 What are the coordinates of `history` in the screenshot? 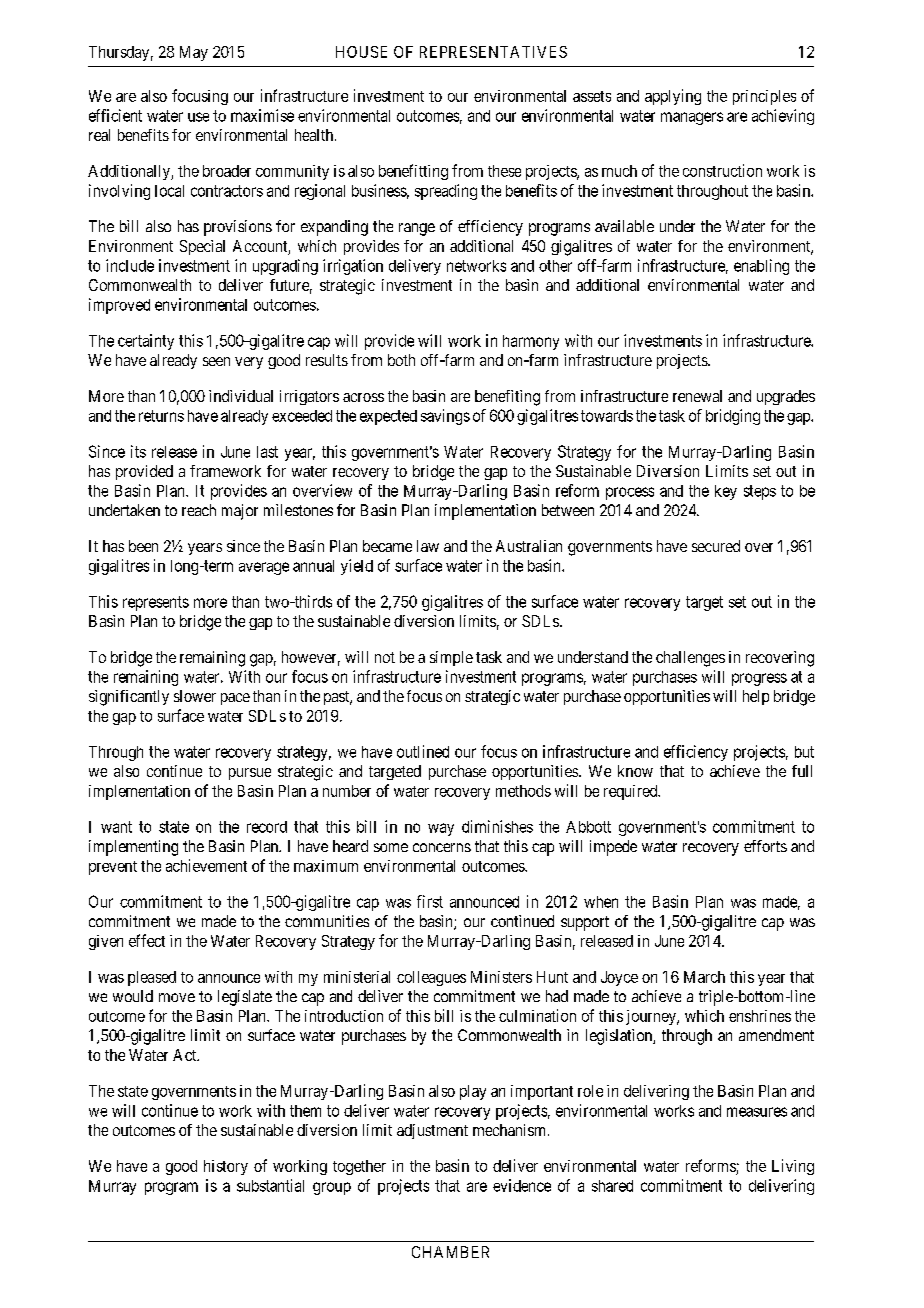 It's located at (226, 1167).
